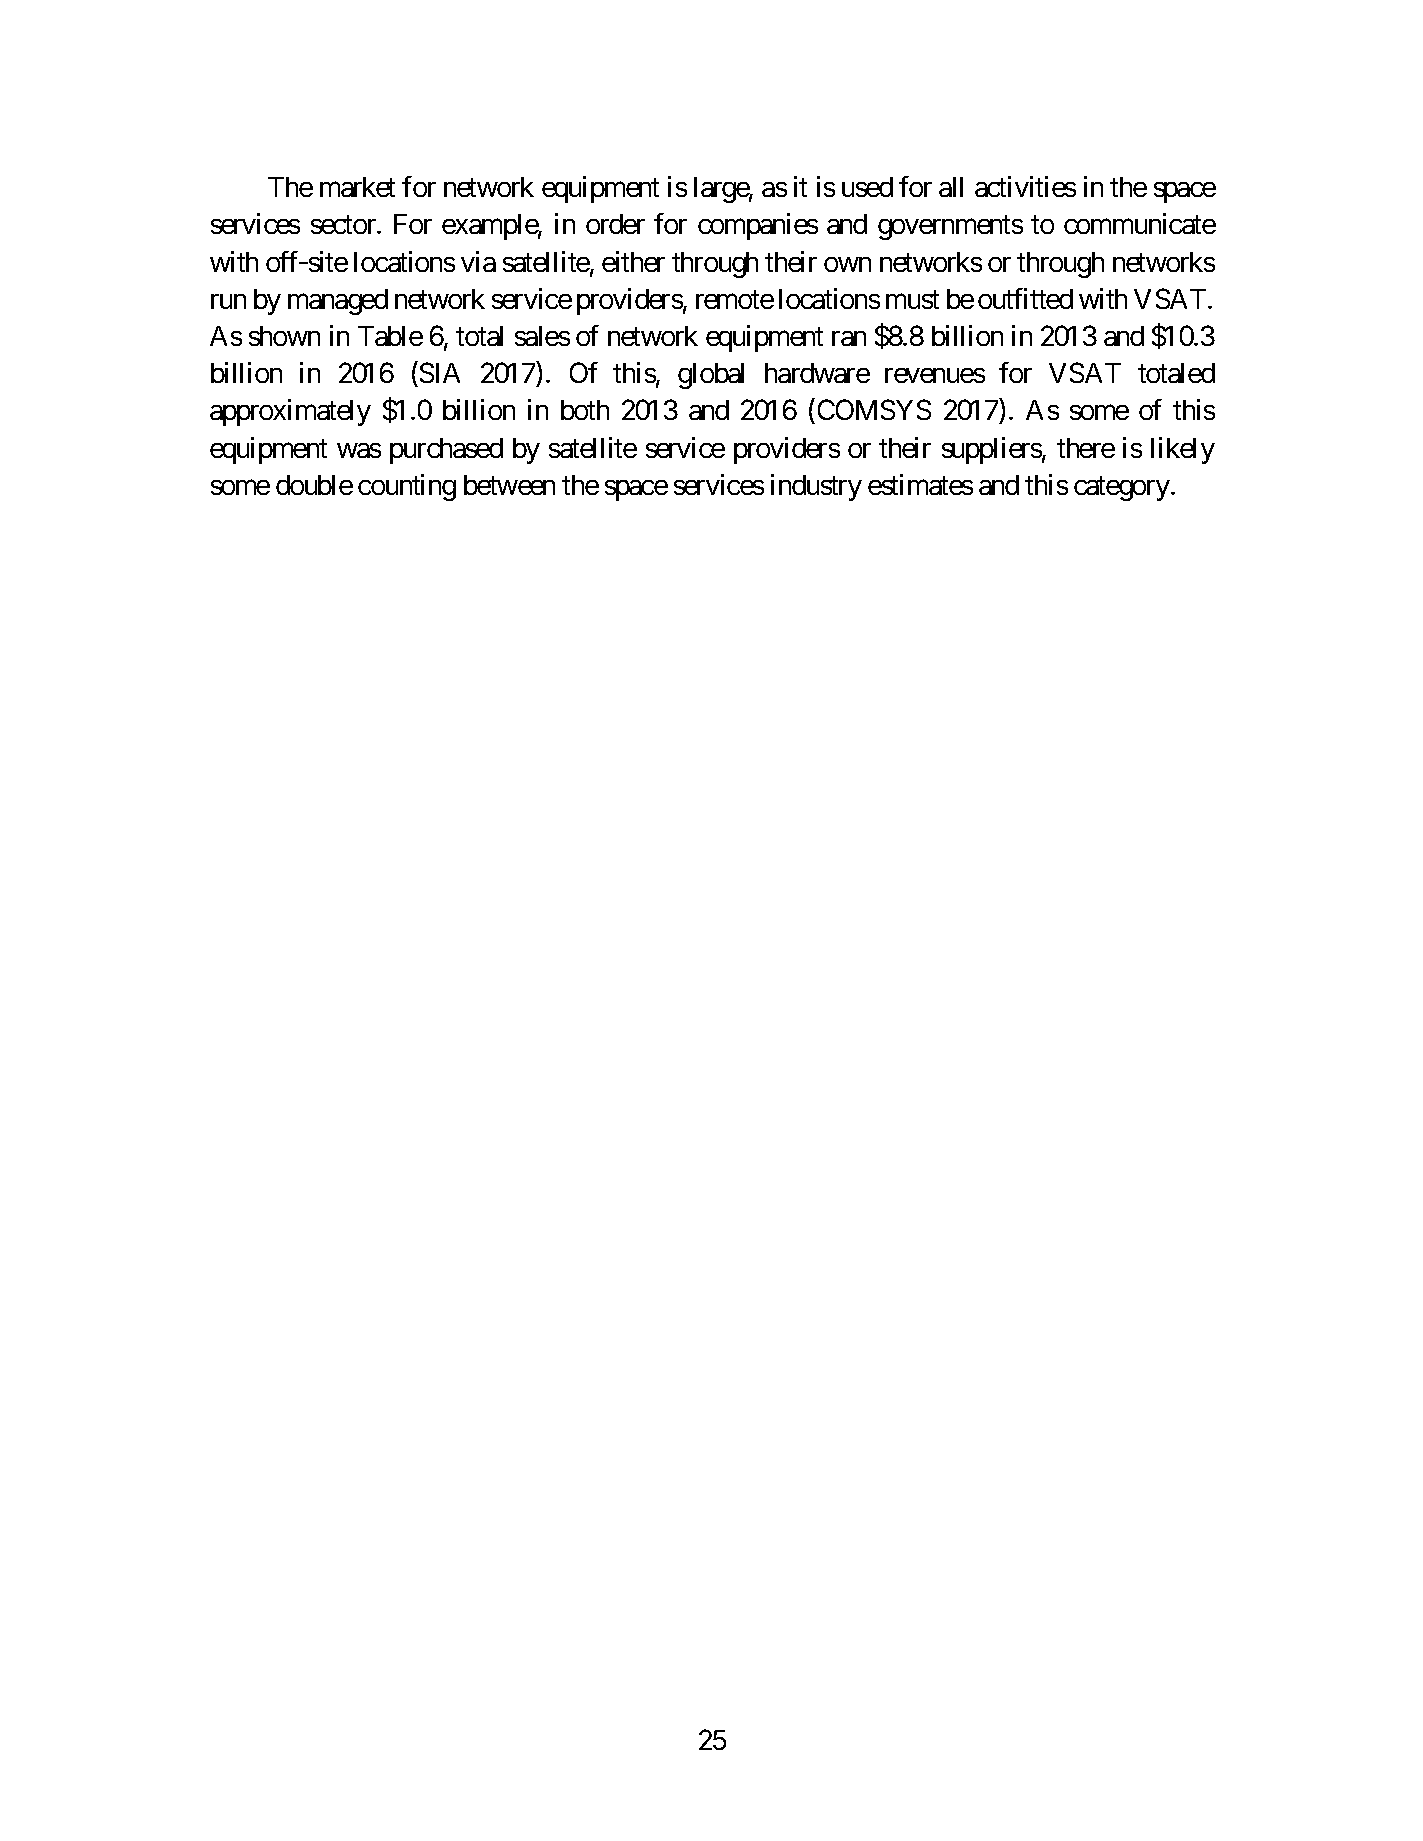  What do you see at coordinates (407, 487) in the document?
I see `counting` at bounding box center [407, 487].
